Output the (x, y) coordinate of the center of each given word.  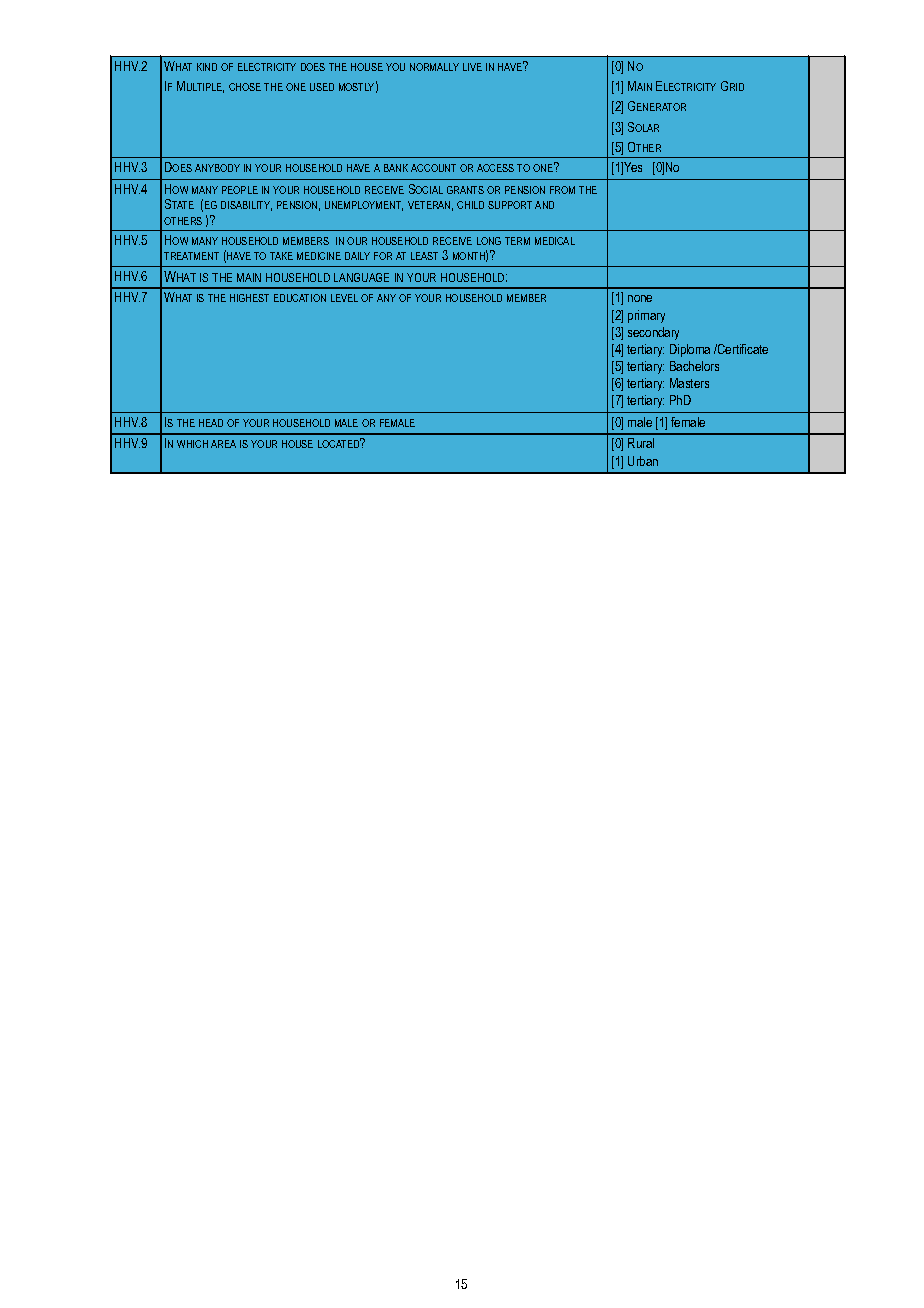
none (640, 298)
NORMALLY (434, 67)
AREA (223, 444)
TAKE (281, 256)
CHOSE (245, 87)
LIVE (472, 67)
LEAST (424, 256)
